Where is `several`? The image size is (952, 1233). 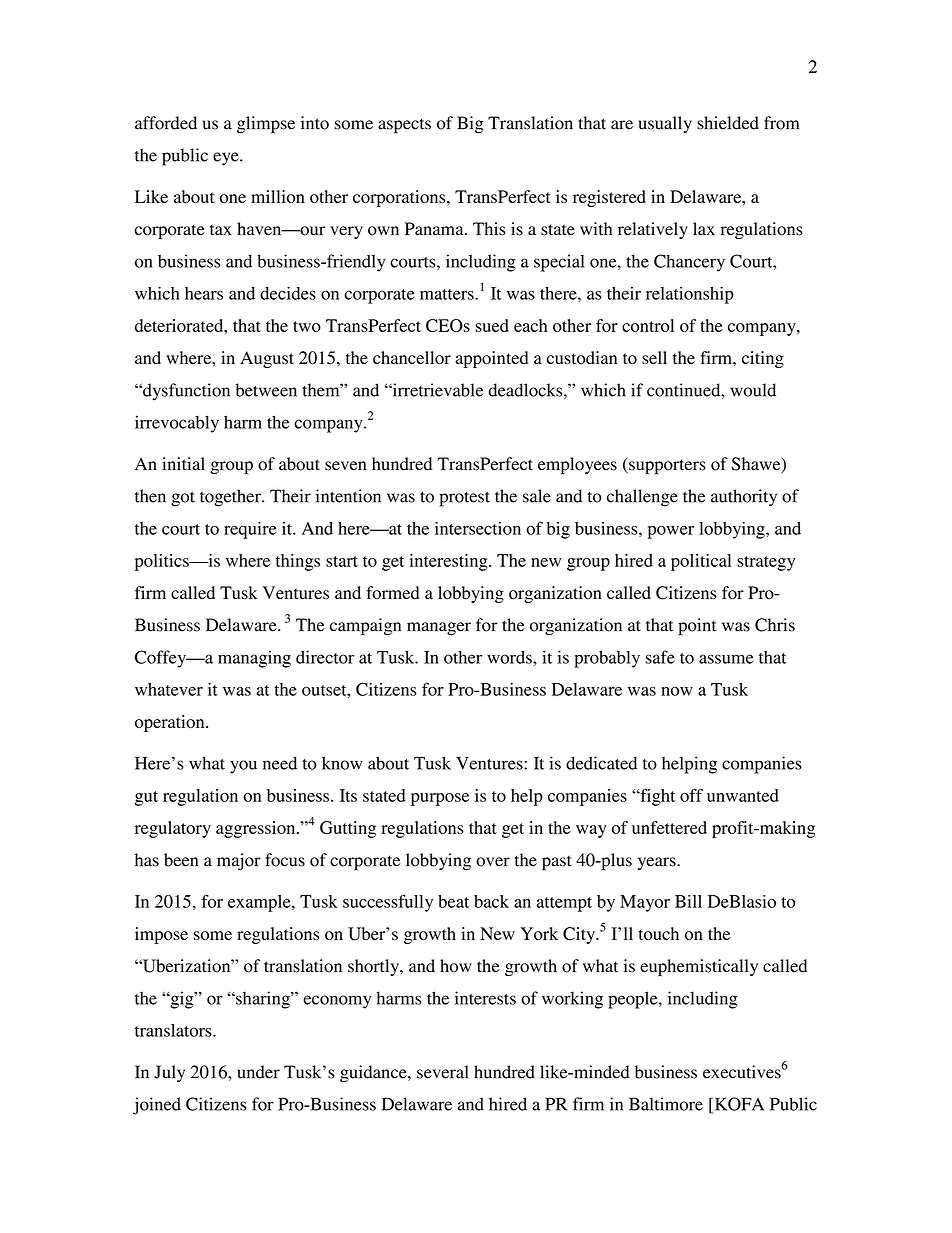 several is located at coordinates (442, 1072).
